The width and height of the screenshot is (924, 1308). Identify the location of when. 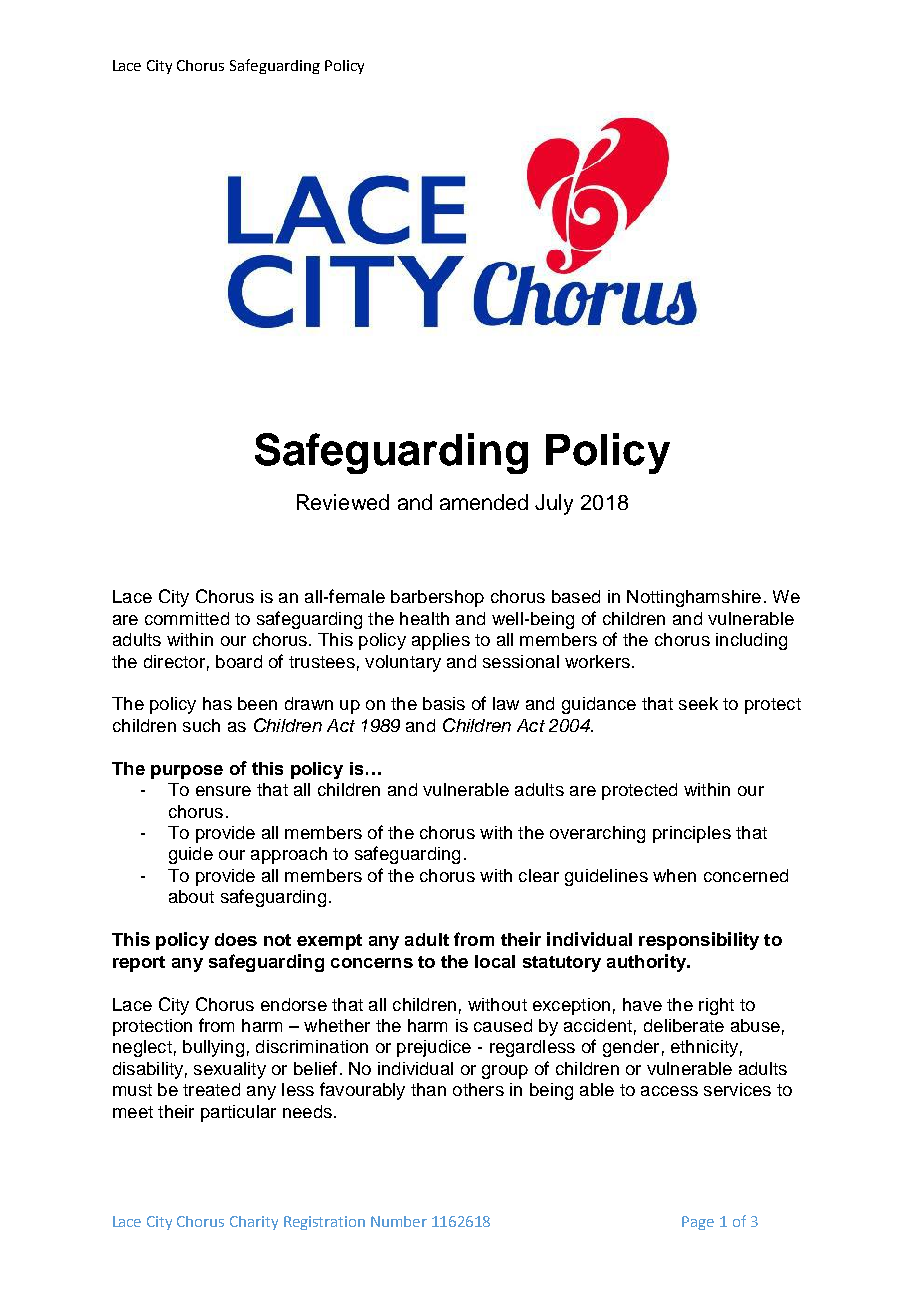
(674, 875).
